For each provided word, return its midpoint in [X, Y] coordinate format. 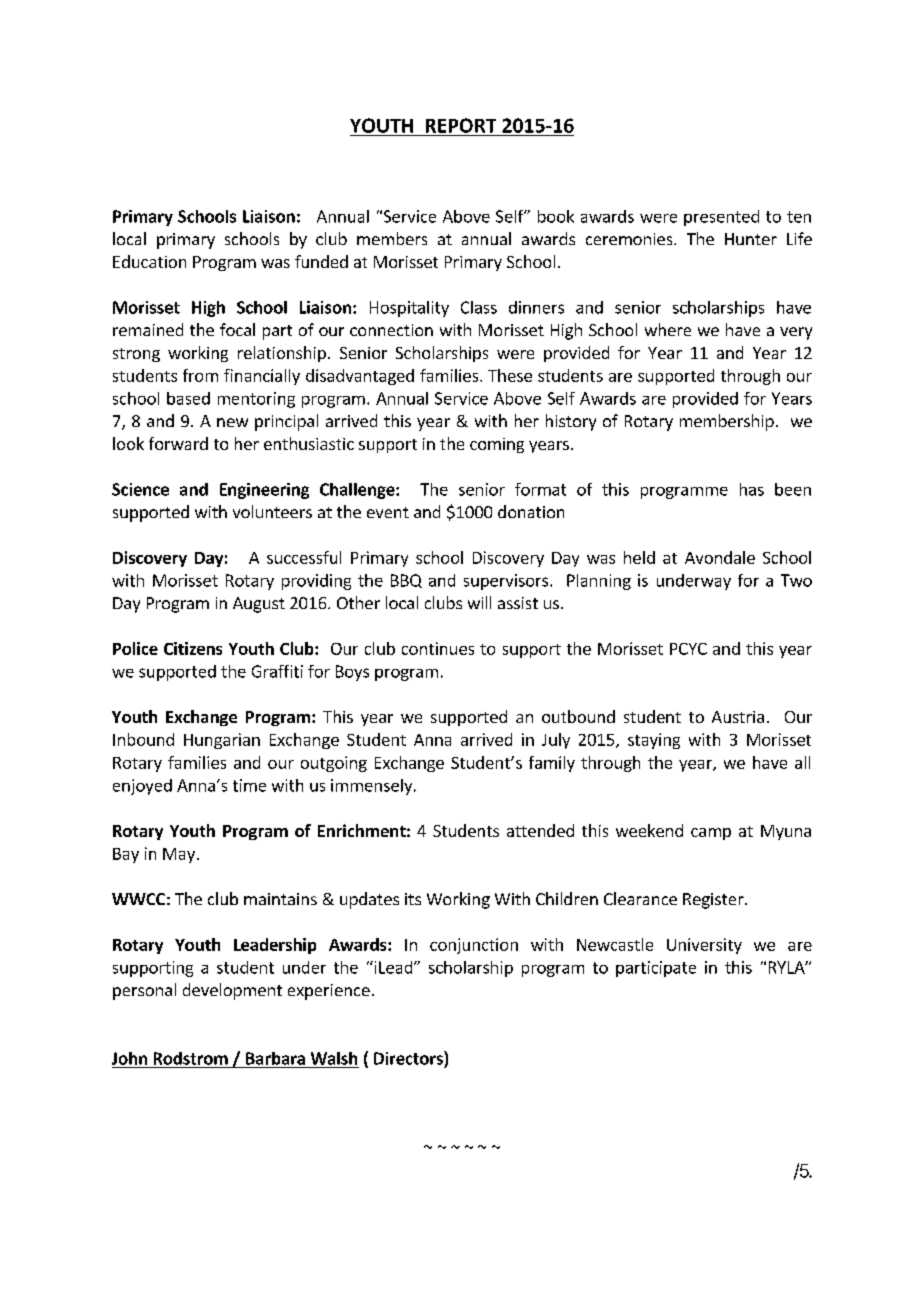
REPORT [461, 125]
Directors [409, 1058]
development [232, 991]
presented [721, 218]
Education [149, 261]
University [704, 946]
